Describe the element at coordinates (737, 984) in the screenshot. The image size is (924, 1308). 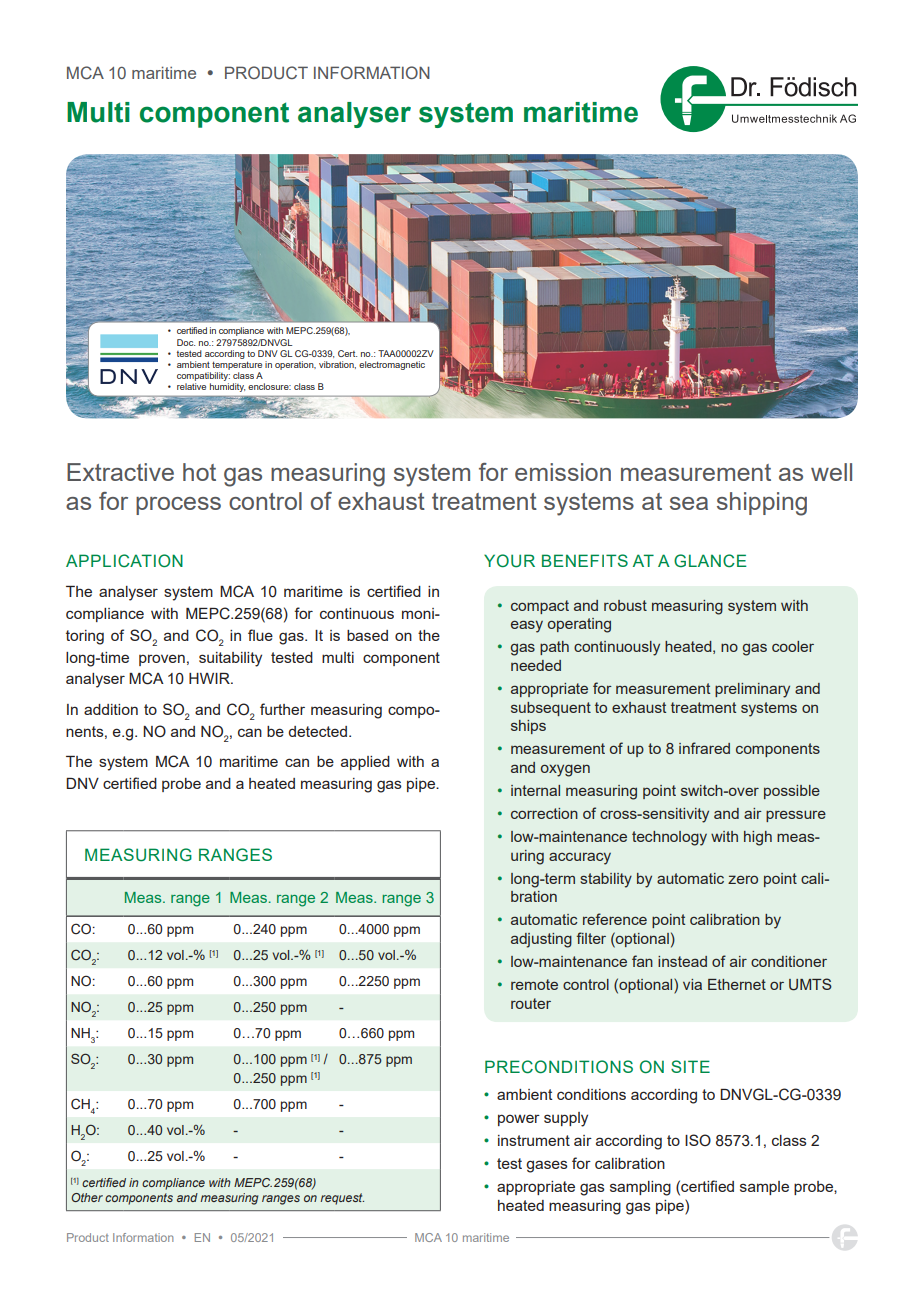
I see `Ethernet` at that location.
